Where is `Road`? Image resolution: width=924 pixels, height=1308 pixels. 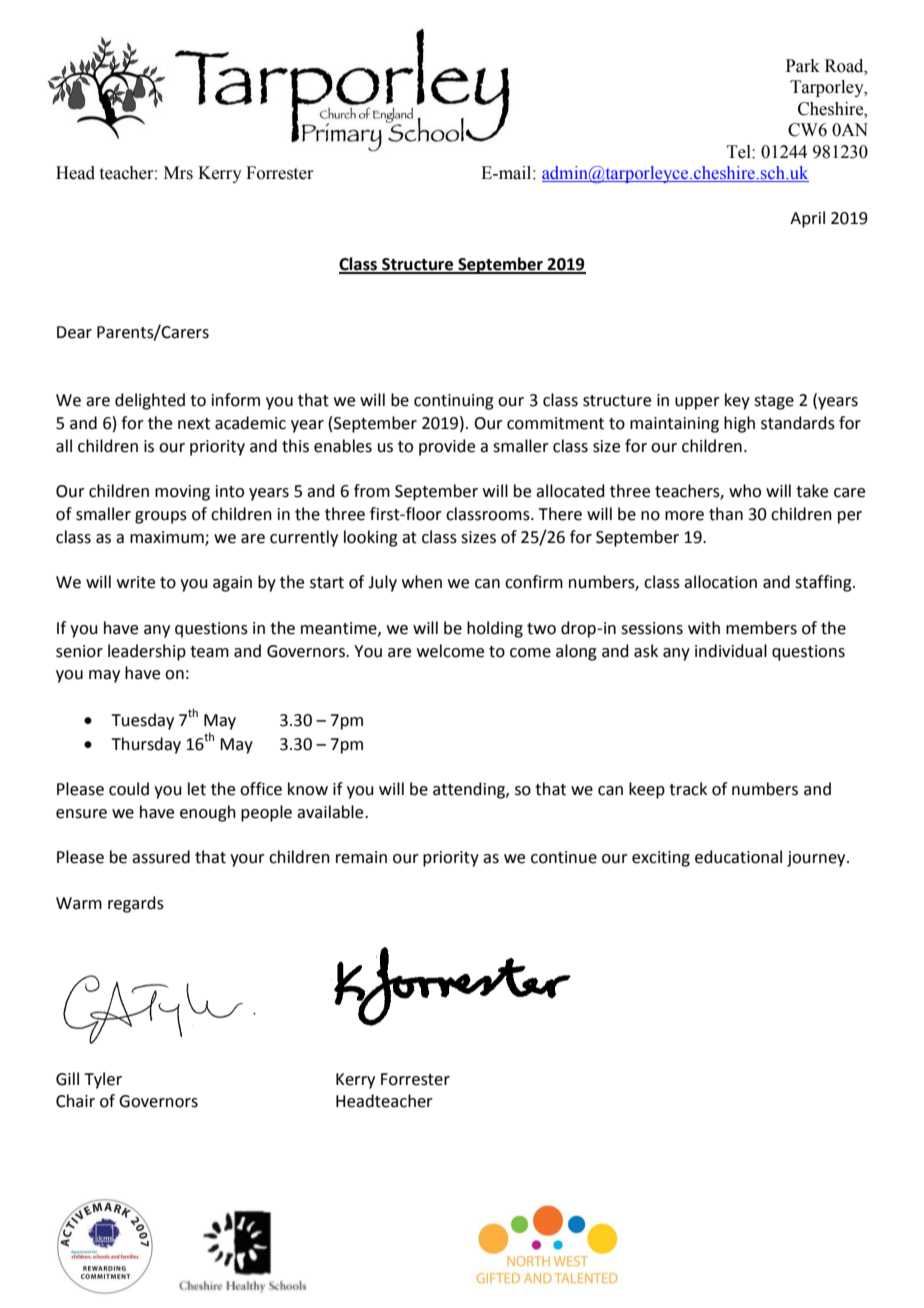 Road is located at coordinates (845, 66).
